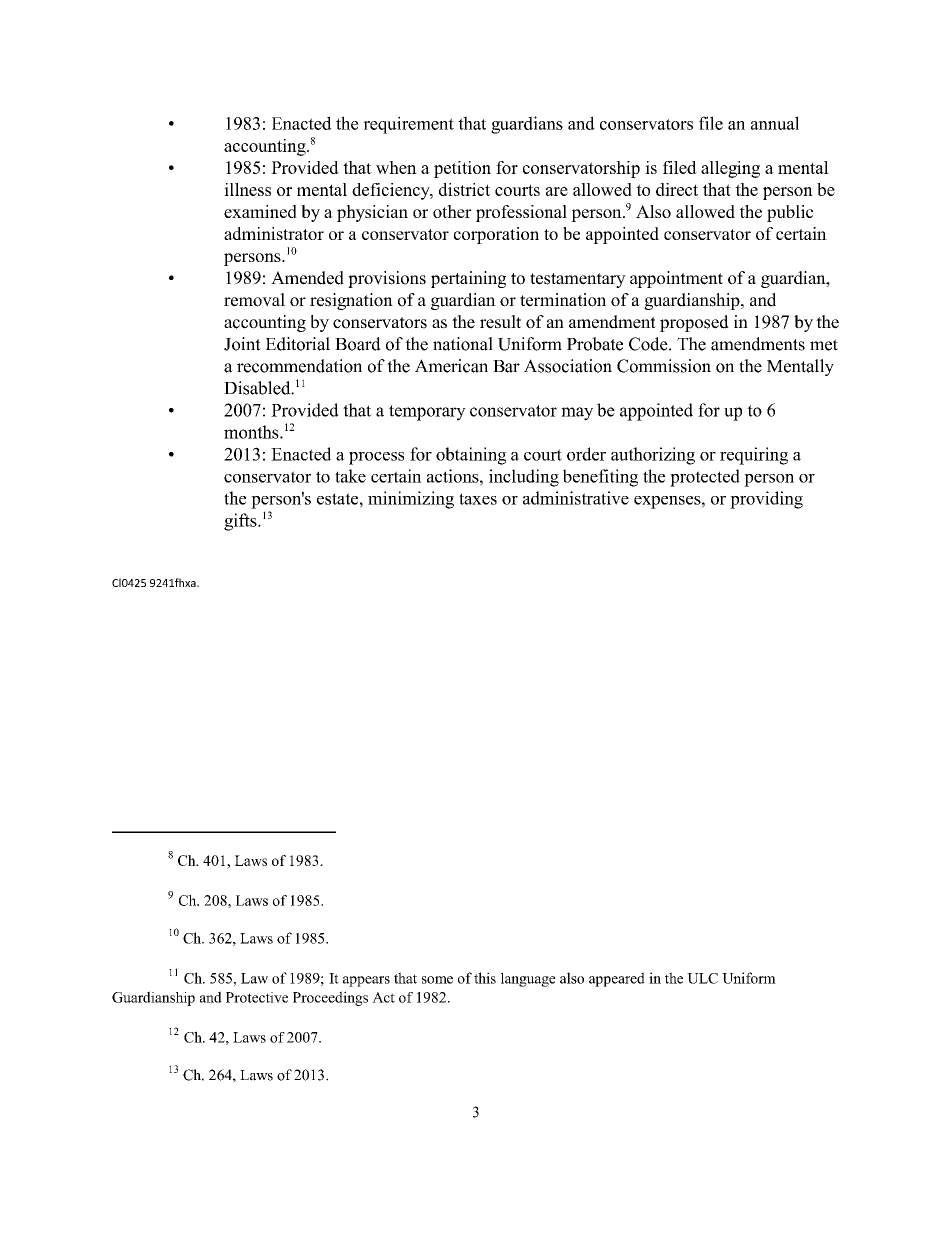 The image size is (952, 1233). Describe the element at coordinates (730, 169) in the page. I see `alleging` at that location.
